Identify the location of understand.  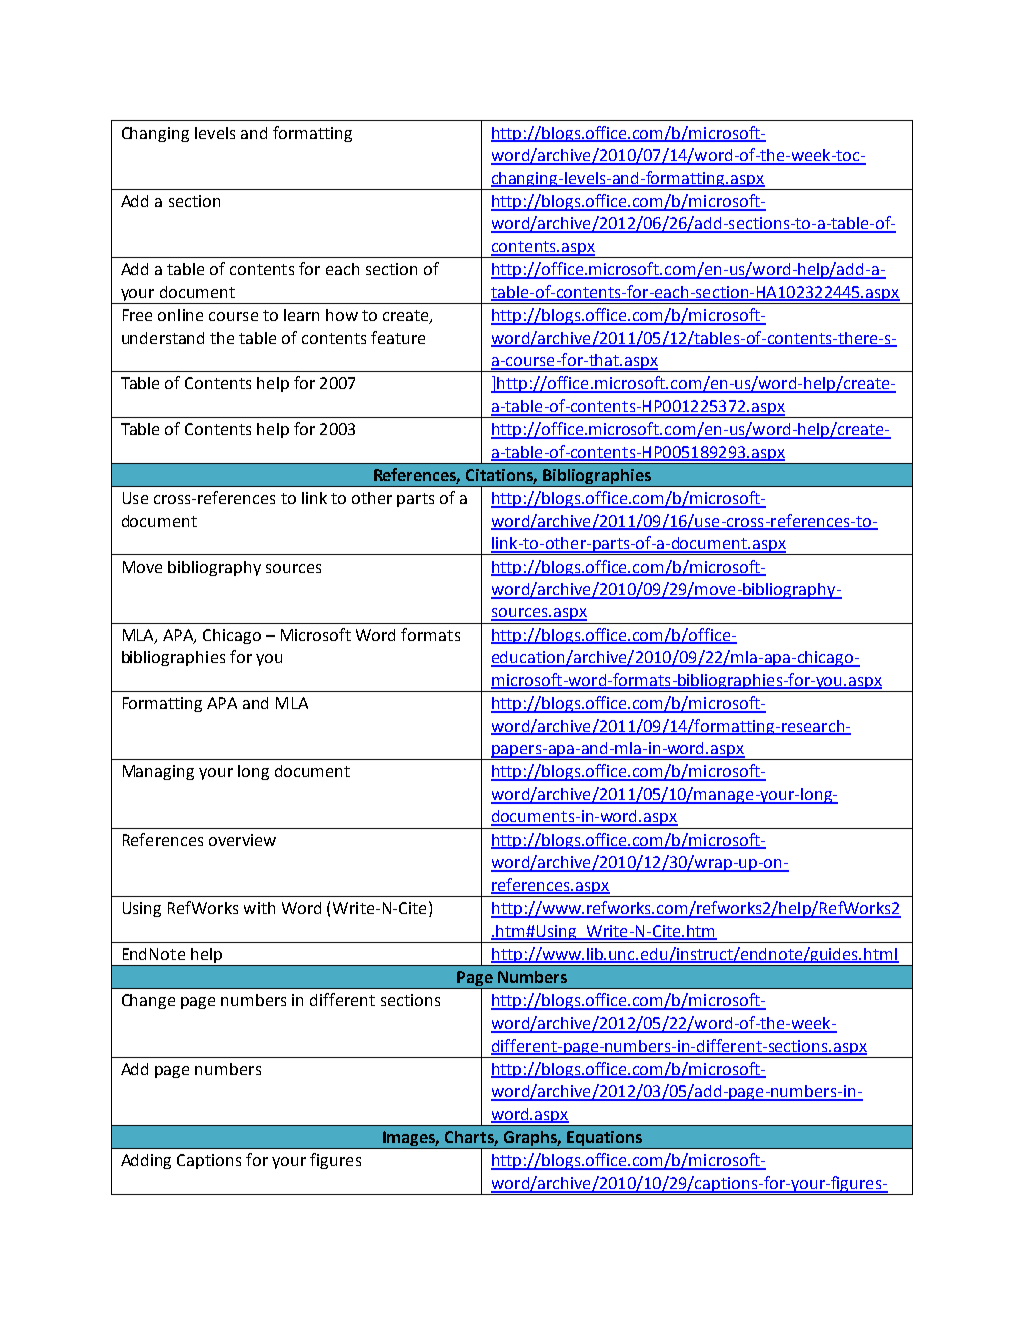
(163, 338).
